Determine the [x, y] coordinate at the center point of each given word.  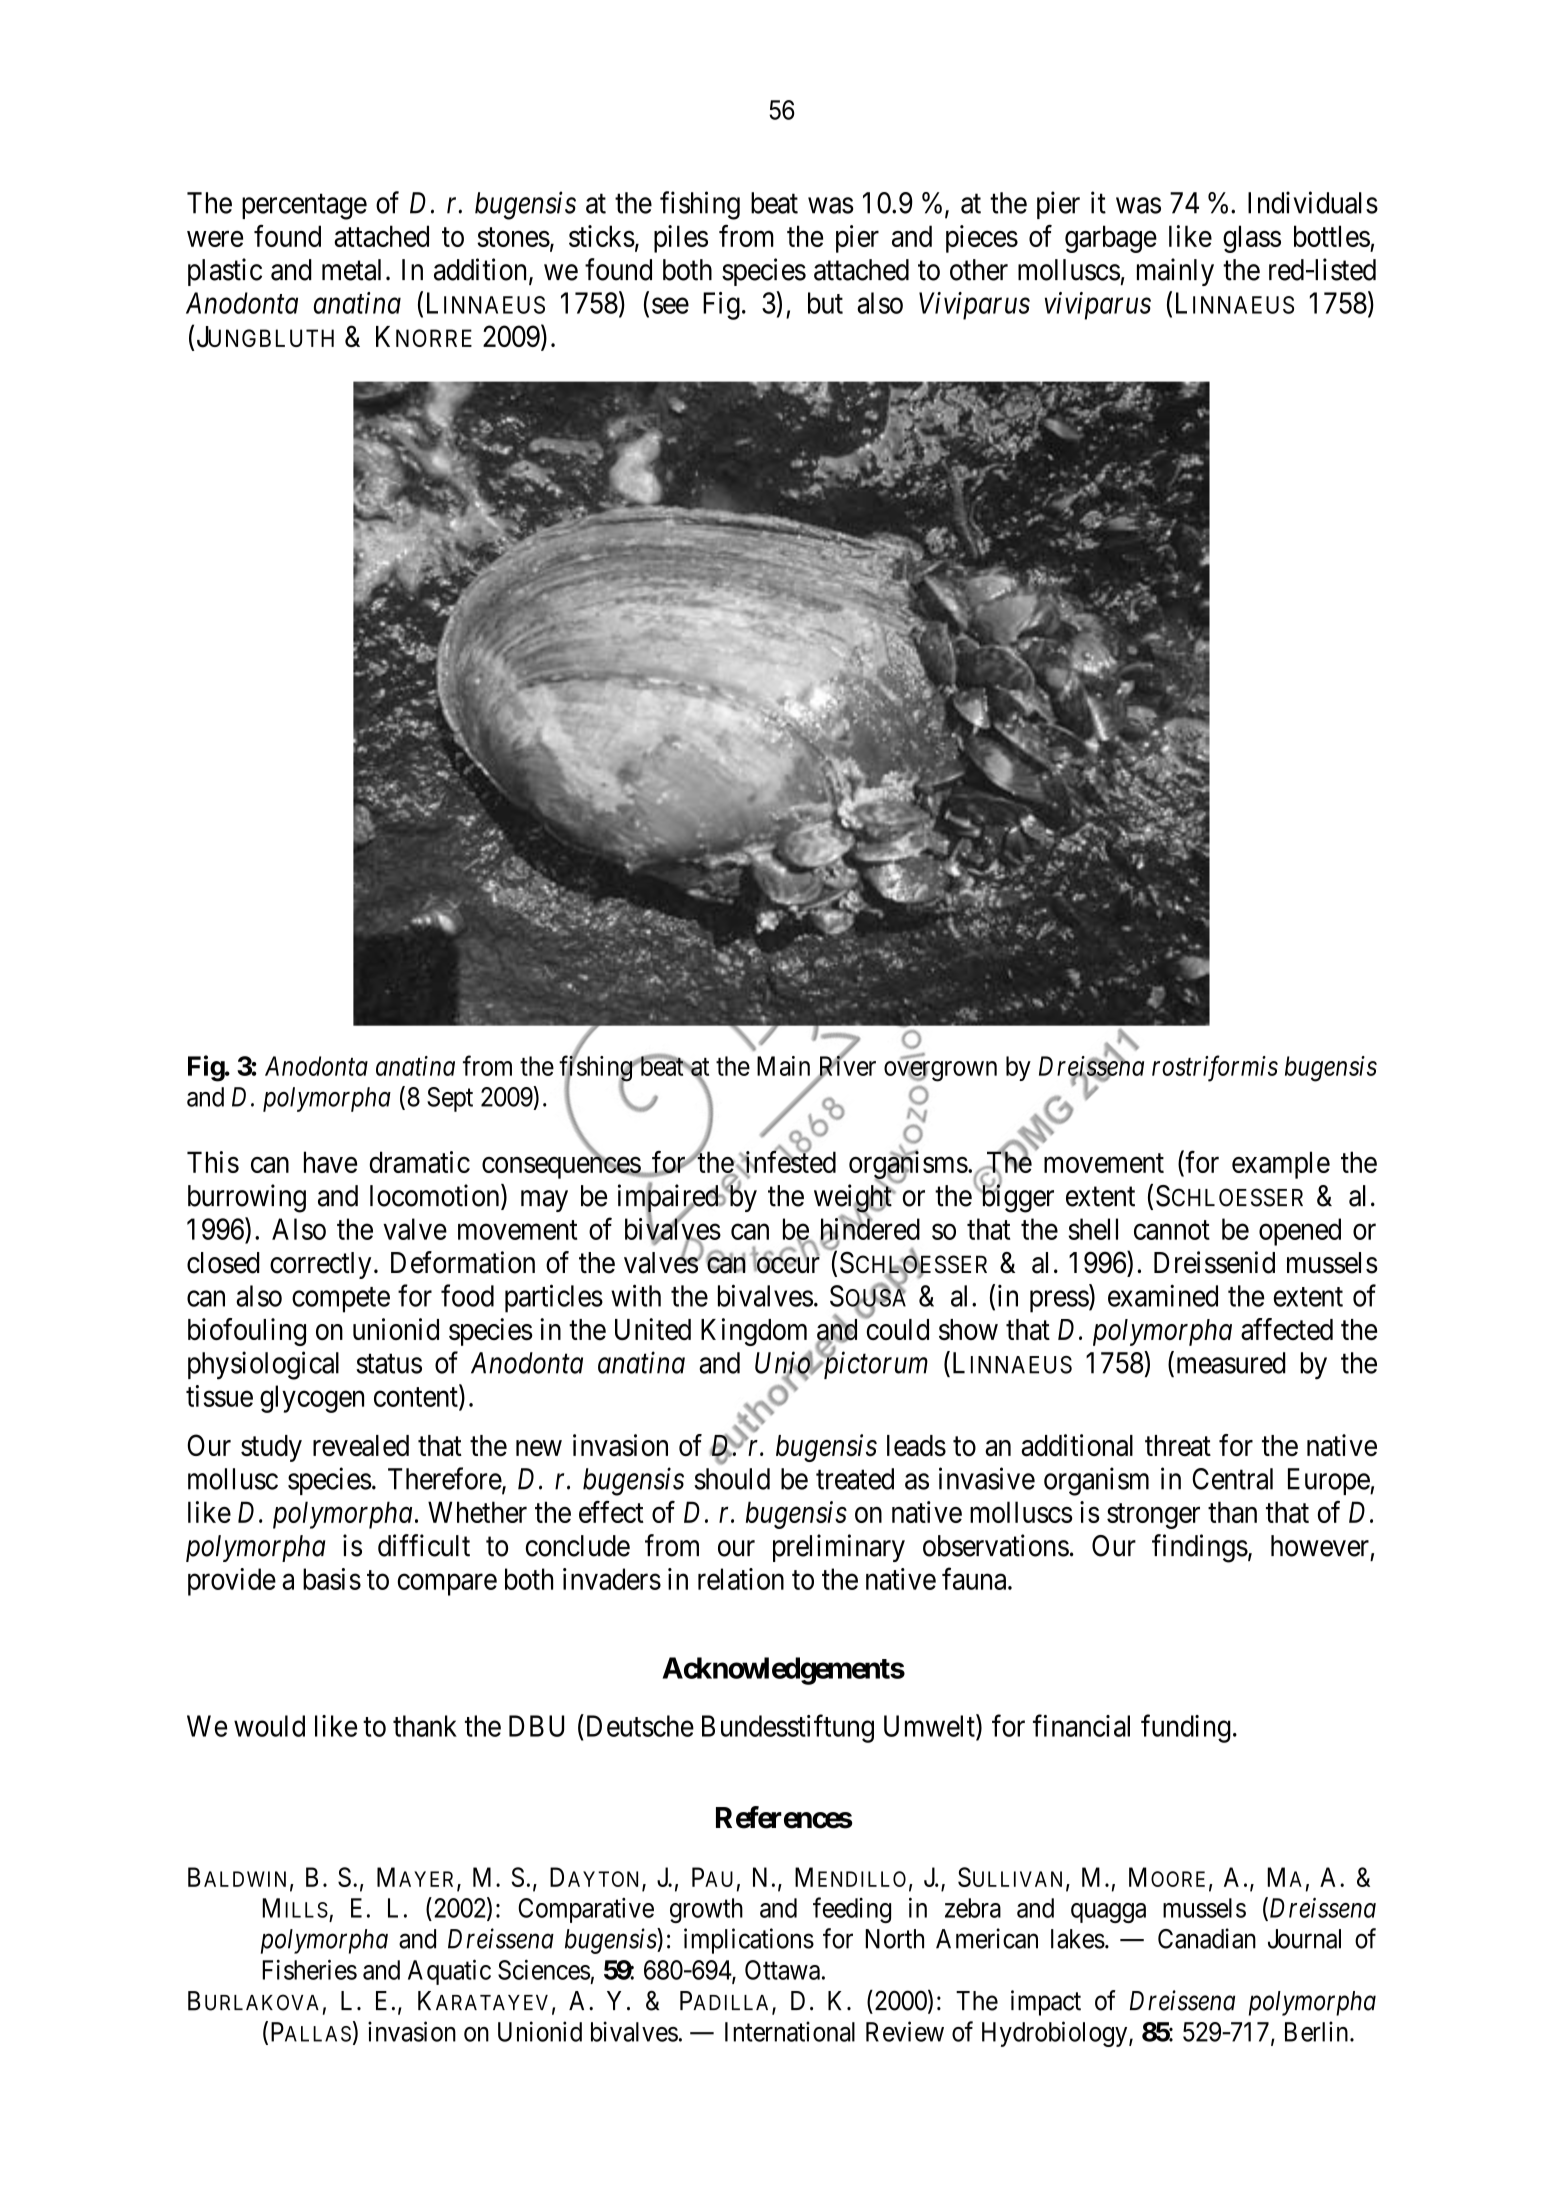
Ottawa [782, 1970]
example [1281, 1165]
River [846, 1066]
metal [351, 270]
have [330, 1162]
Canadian [1207, 1938]
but [825, 303]
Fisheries [309, 1969]
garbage [1111, 239]
